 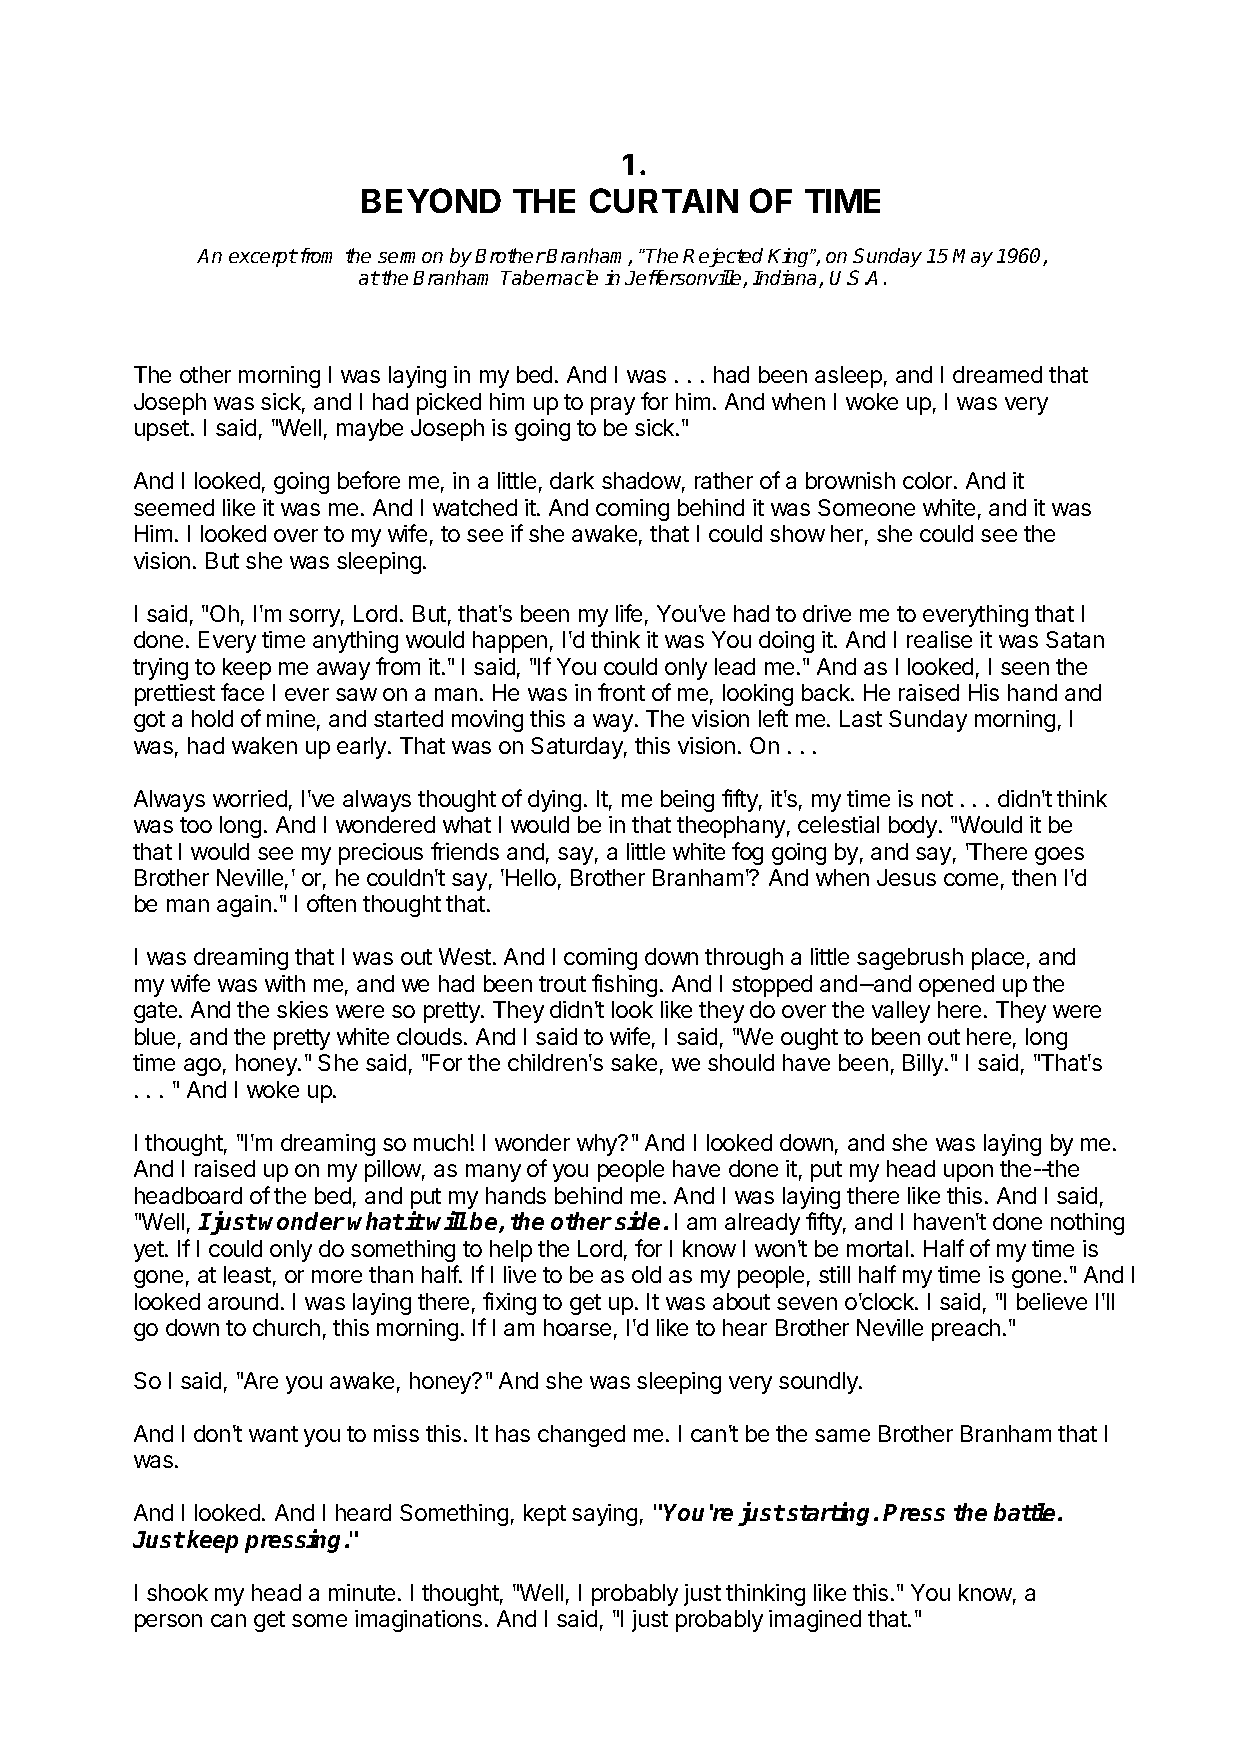 I want to click on saying, so click(x=604, y=1515).
